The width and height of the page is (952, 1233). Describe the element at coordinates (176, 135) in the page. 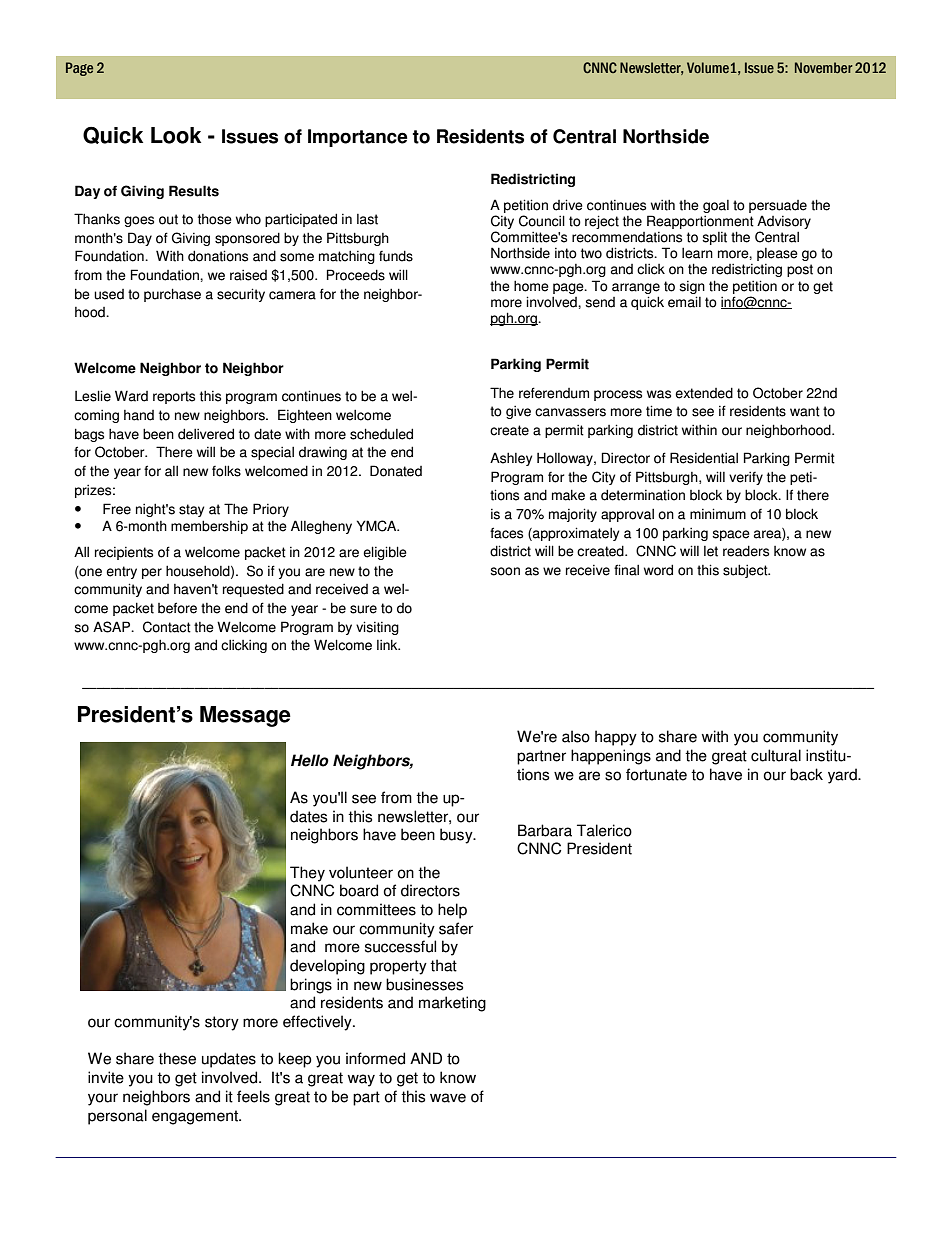

I see `Look` at that location.
